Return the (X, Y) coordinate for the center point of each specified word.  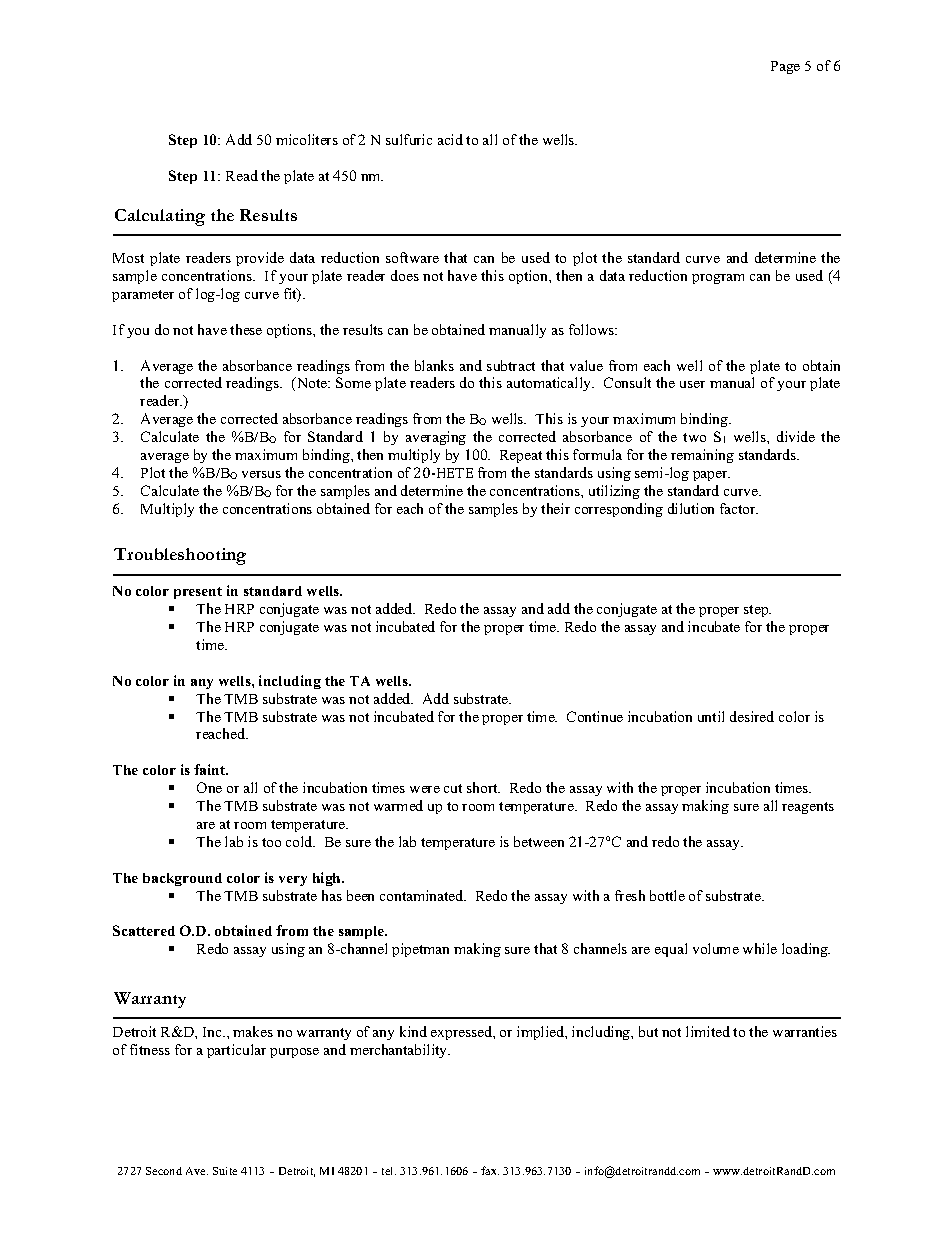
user (692, 384)
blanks (434, 365)
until (711, 716)
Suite (225, 1171)
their (555, 508)
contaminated (423, 895)
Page (785, 67)
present (198, 593)
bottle (667, 895)
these (246, 329)
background (182, 879)
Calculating (160, 217)
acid (450, 139)
